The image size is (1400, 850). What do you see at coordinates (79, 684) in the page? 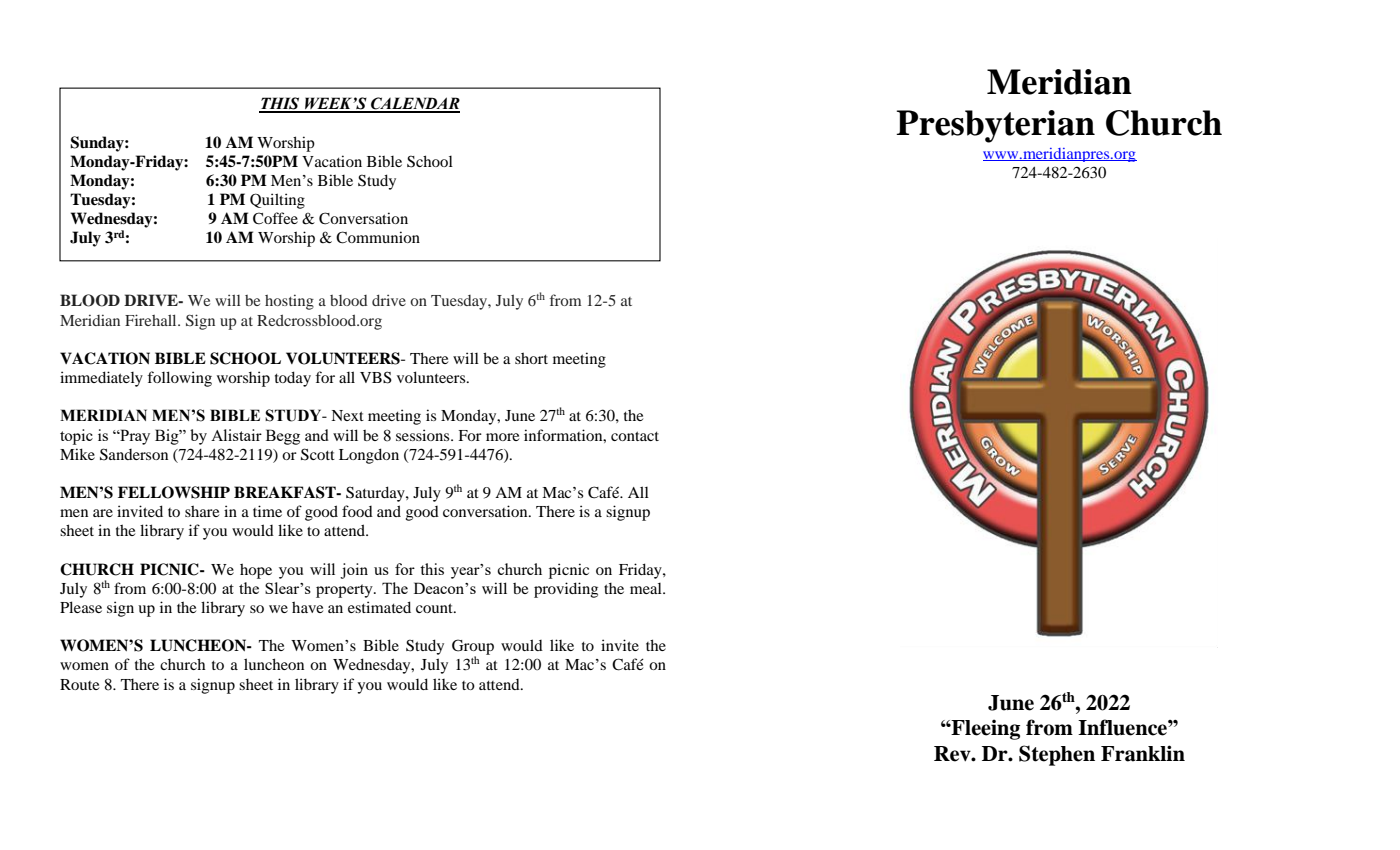
I see `Route` at bounding box center [79, 684].
